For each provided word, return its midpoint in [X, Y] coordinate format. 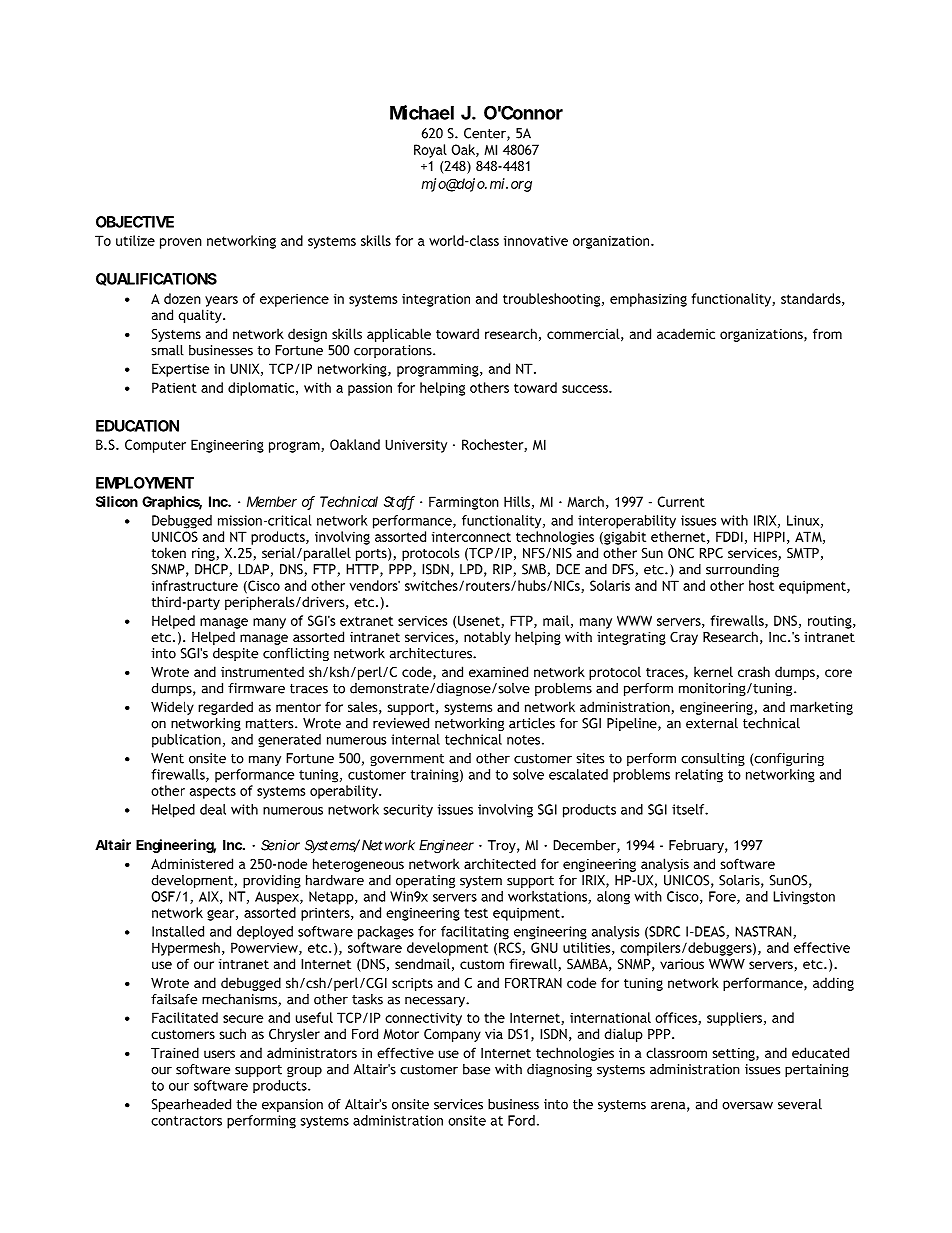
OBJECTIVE [135, 222]
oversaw [747, 1106]
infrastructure [195, 585]
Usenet [480, 621]
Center [486, 134]
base [476, 1069]
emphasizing [648, 300]
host [761, 585]
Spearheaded [191, 1105]
